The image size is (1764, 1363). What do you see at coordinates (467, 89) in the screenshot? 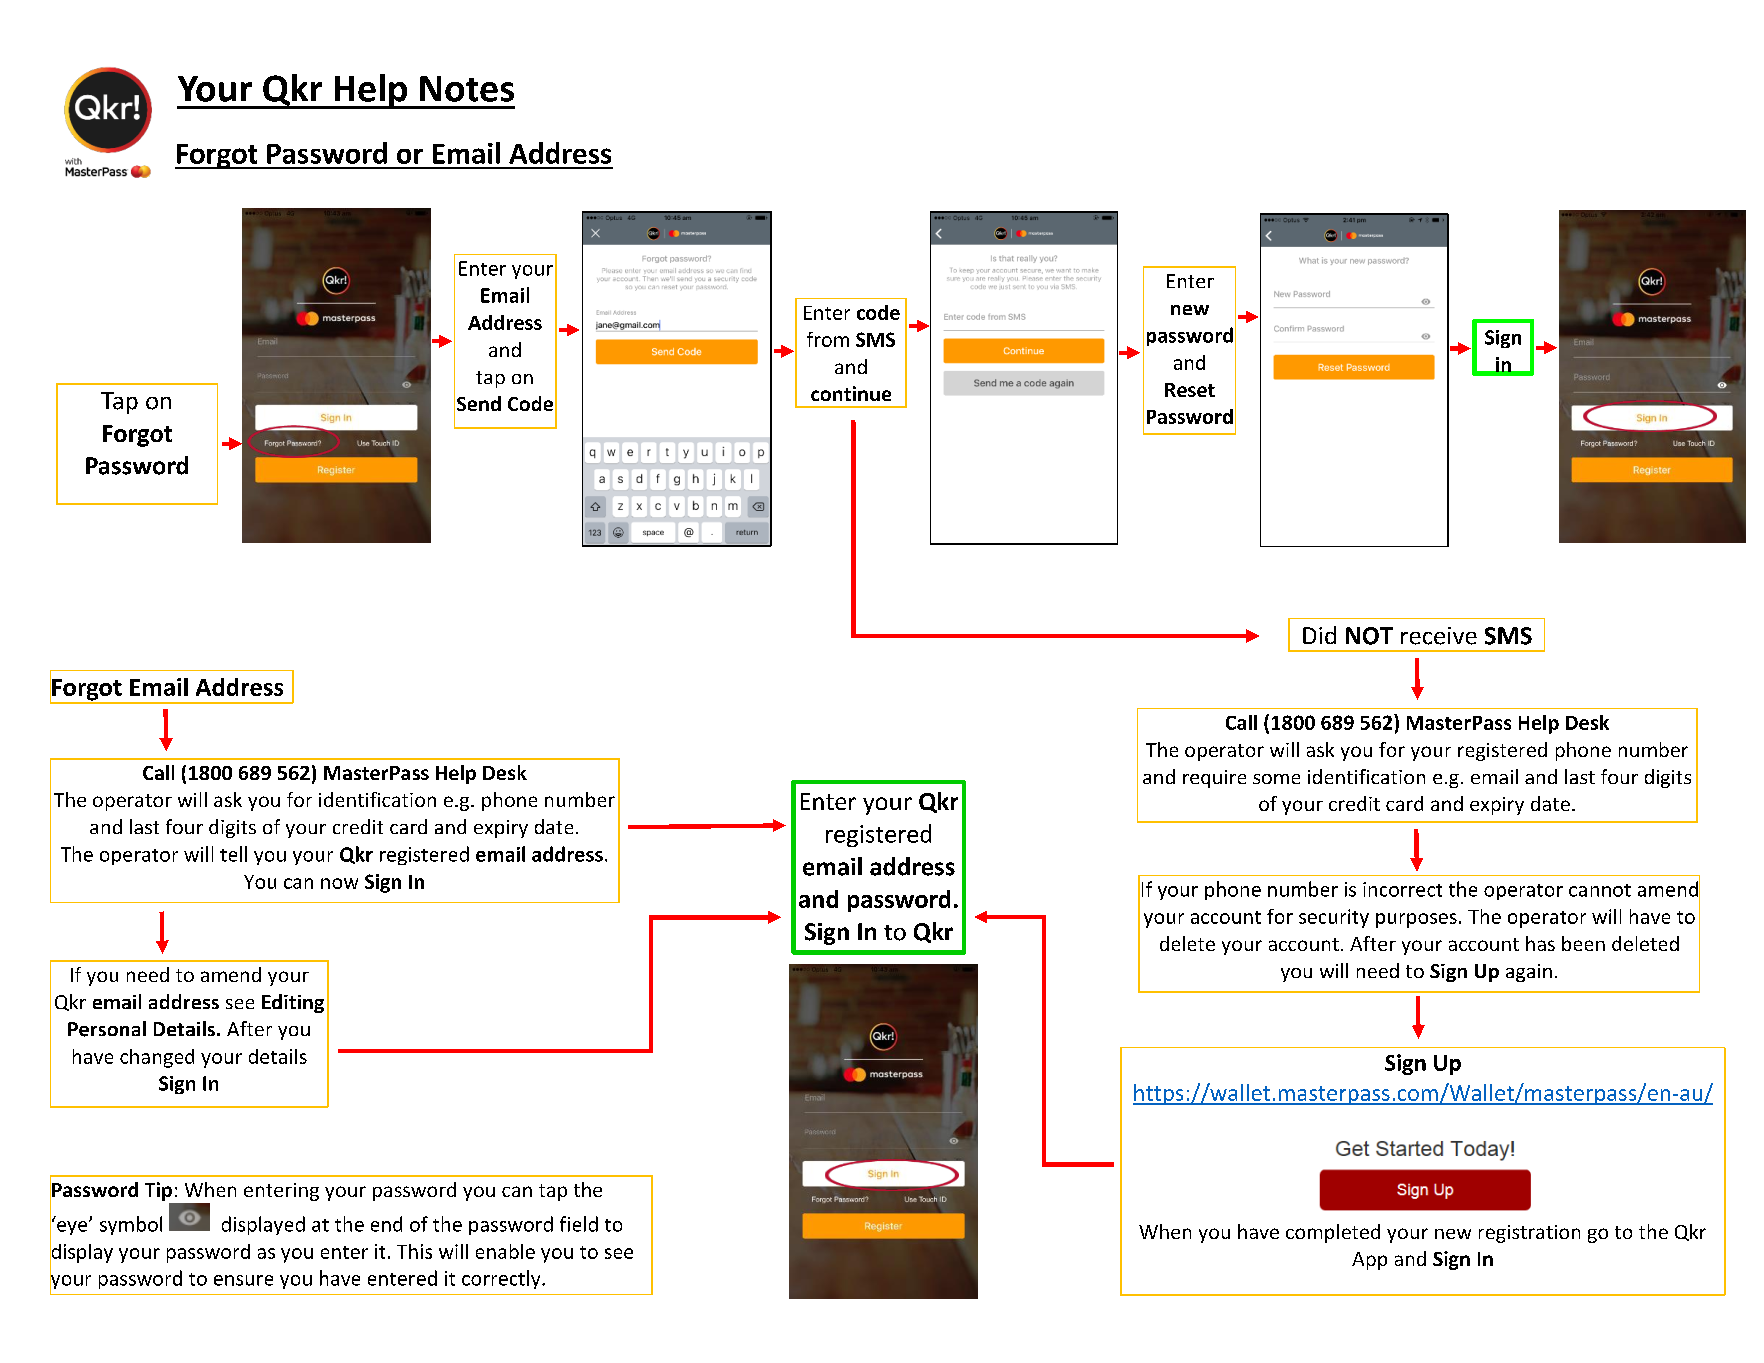
I see `Notes` at bounding box center [467, 89].
